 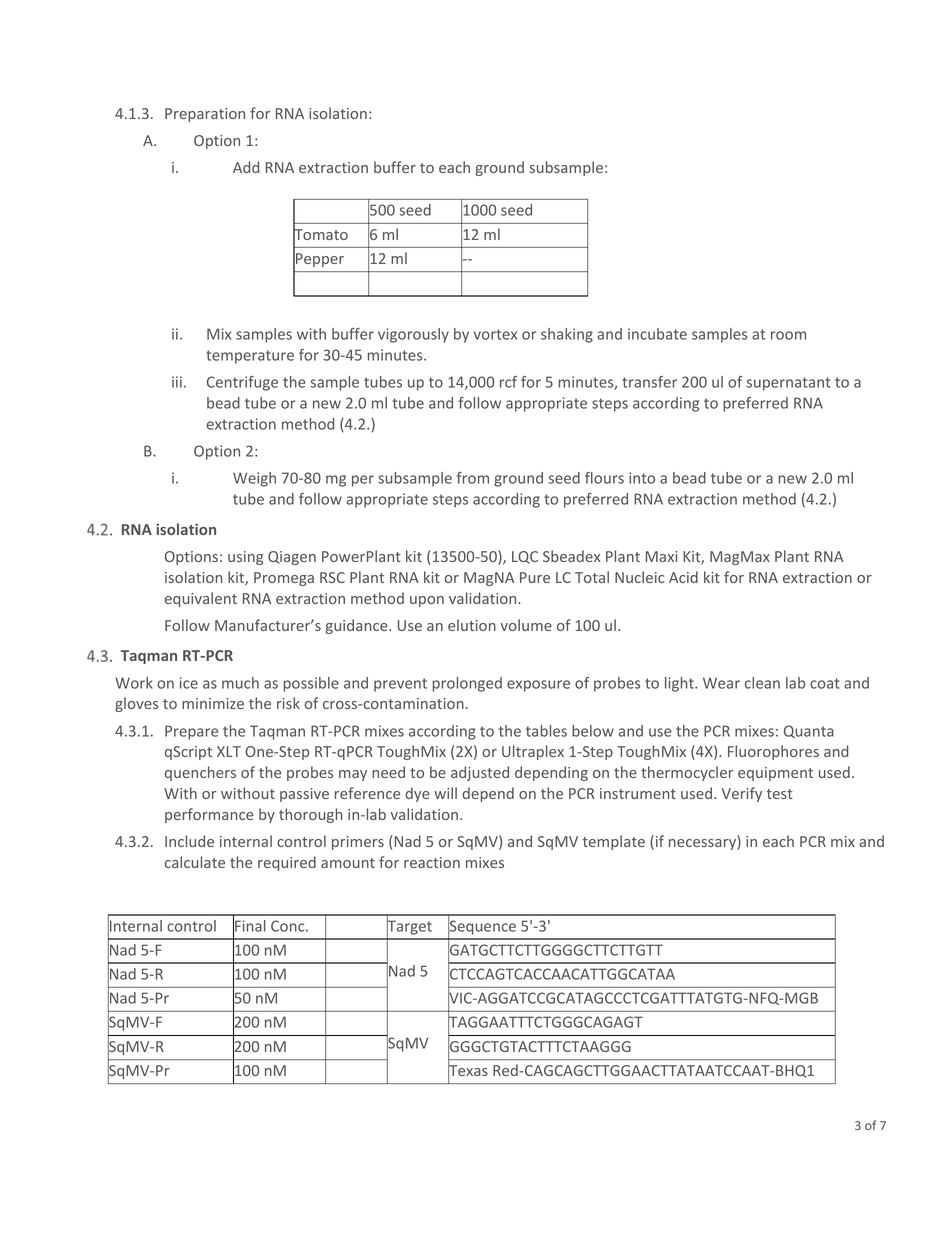 I want to click on room, so click(x=788, y=335).
